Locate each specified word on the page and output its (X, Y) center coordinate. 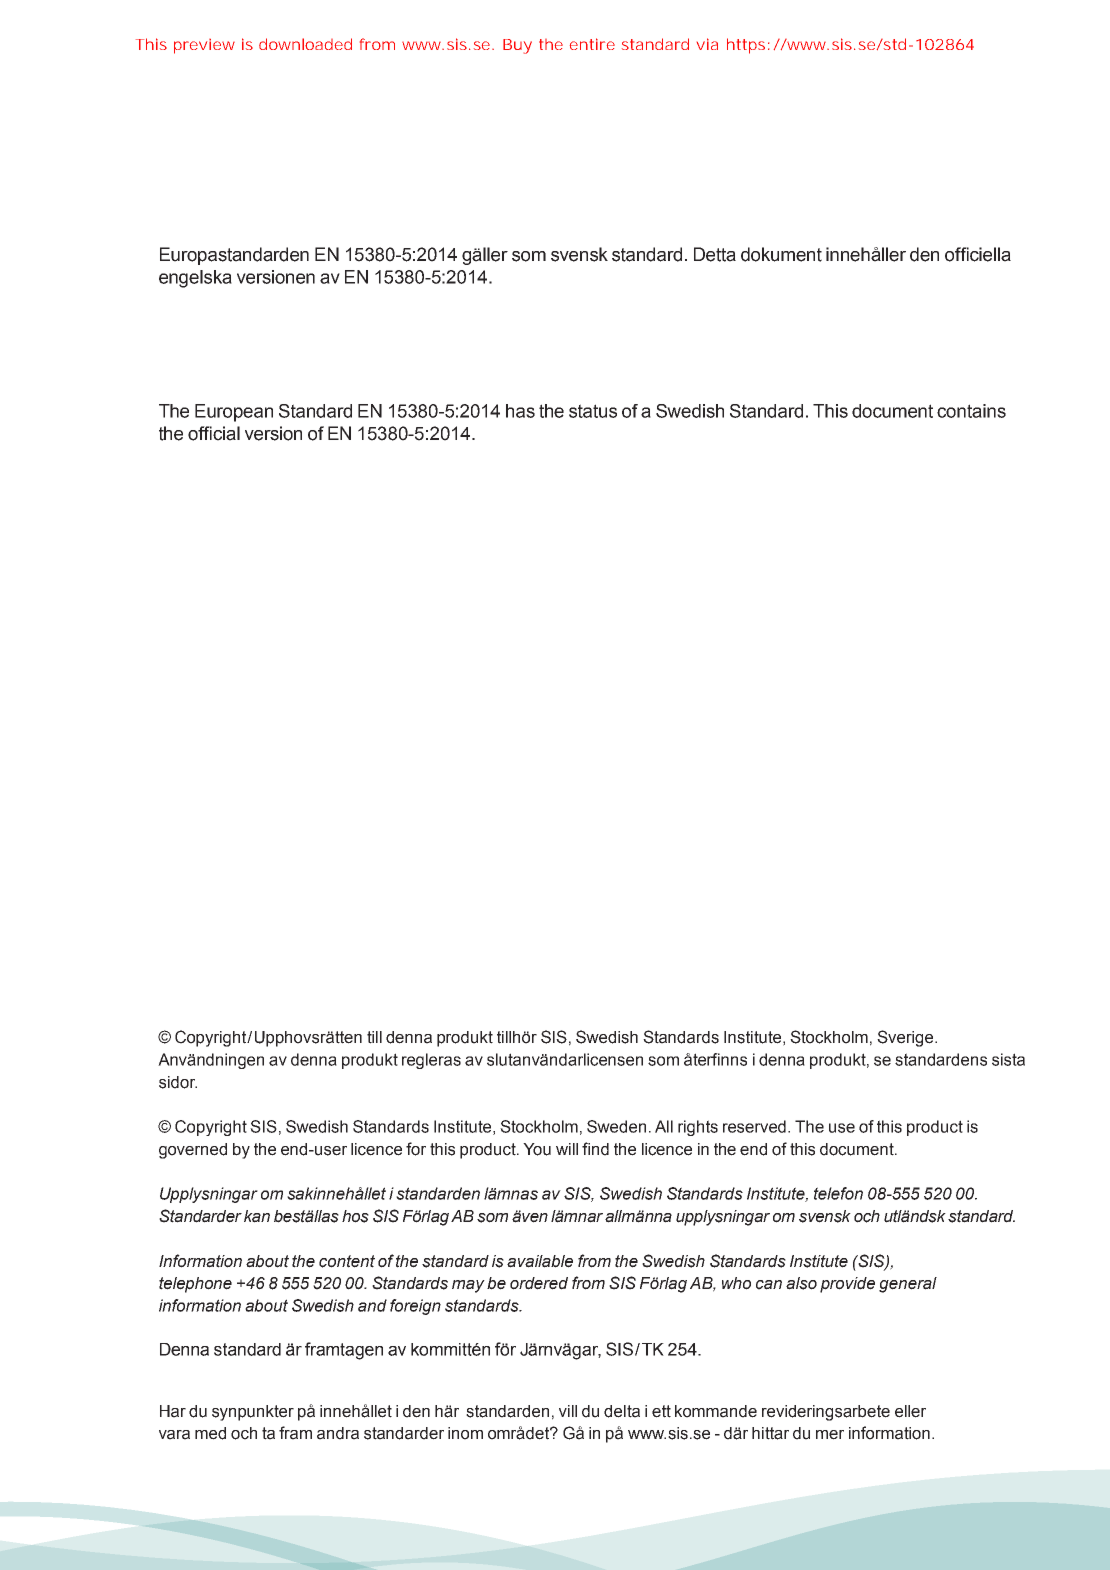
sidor (178, 1082)
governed (193, 1151)
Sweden (616, 1126)
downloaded (305, 44)
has (520, 411)
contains (971, 411)
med (210, 1433)
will (567, 1149)
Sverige (906, 1038)
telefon (838, 1193)
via (707, 44)
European (234, 413)
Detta (715, 254)
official (214, 433)
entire (592, 44)
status (593, 411)
